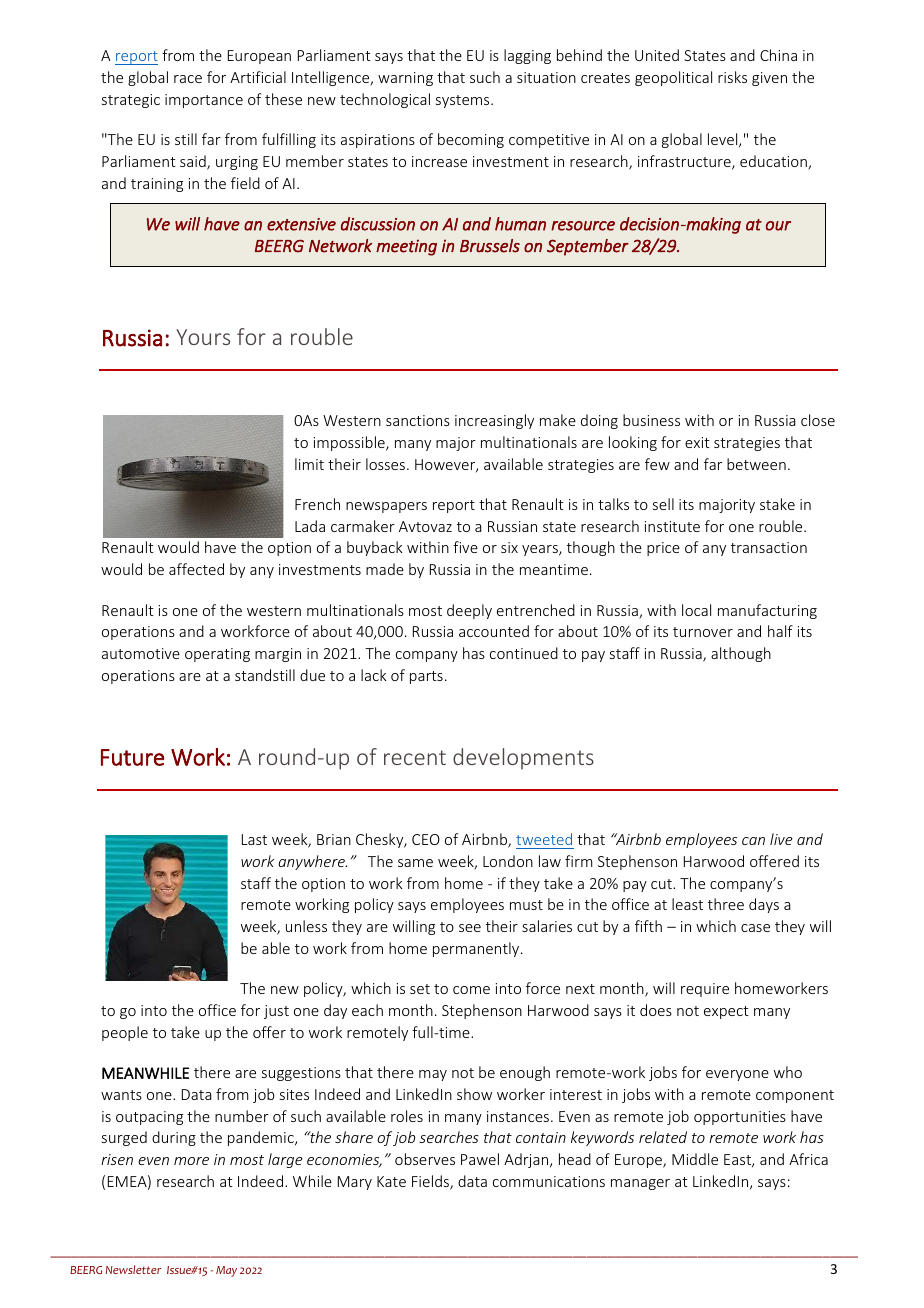  What do you see at coordinates (732, 77) in the screenshot?
I see `risks` at bounding box center [732, 77].
